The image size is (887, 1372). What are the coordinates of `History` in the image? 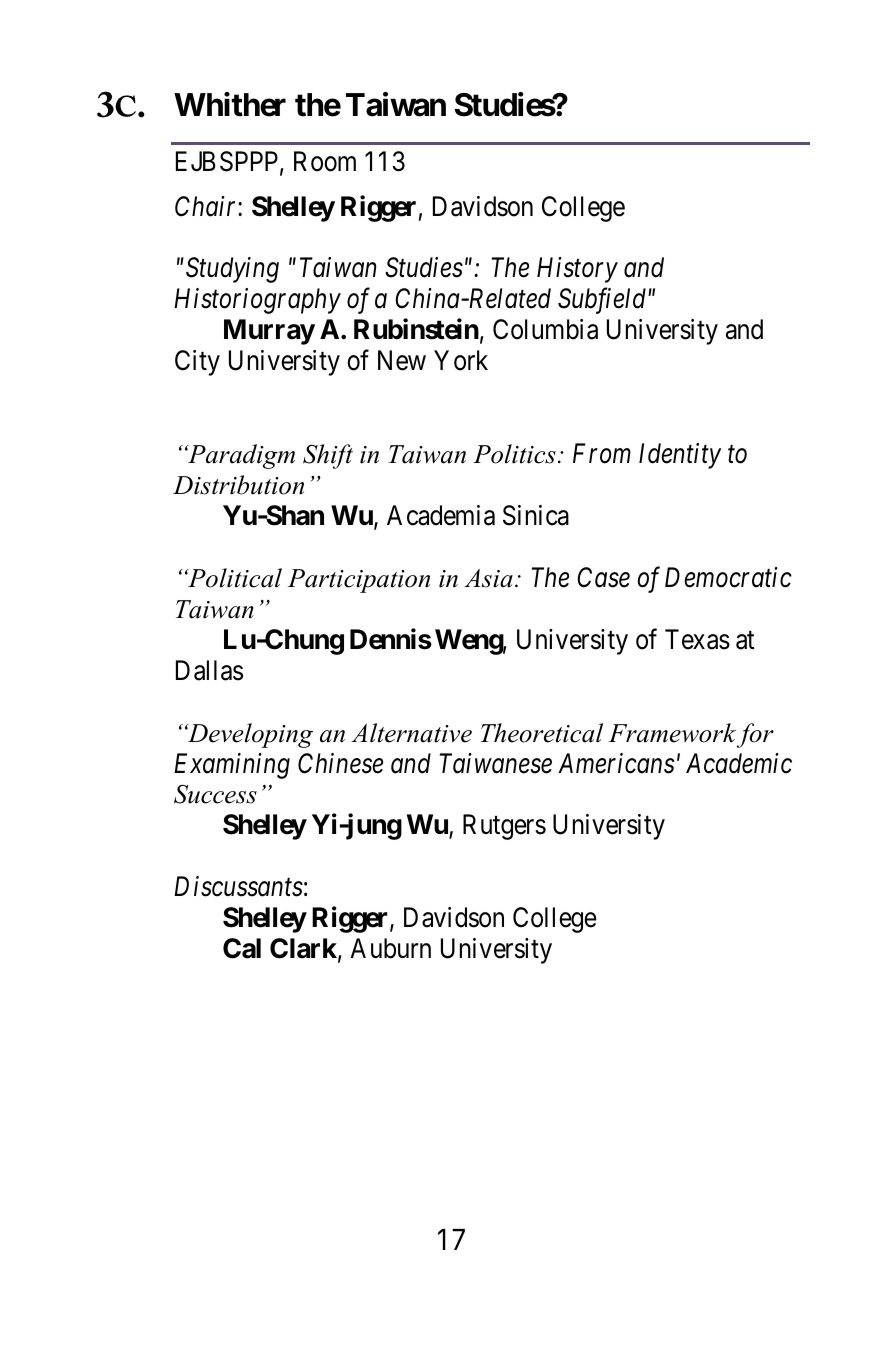 It's located at (577, 270).
